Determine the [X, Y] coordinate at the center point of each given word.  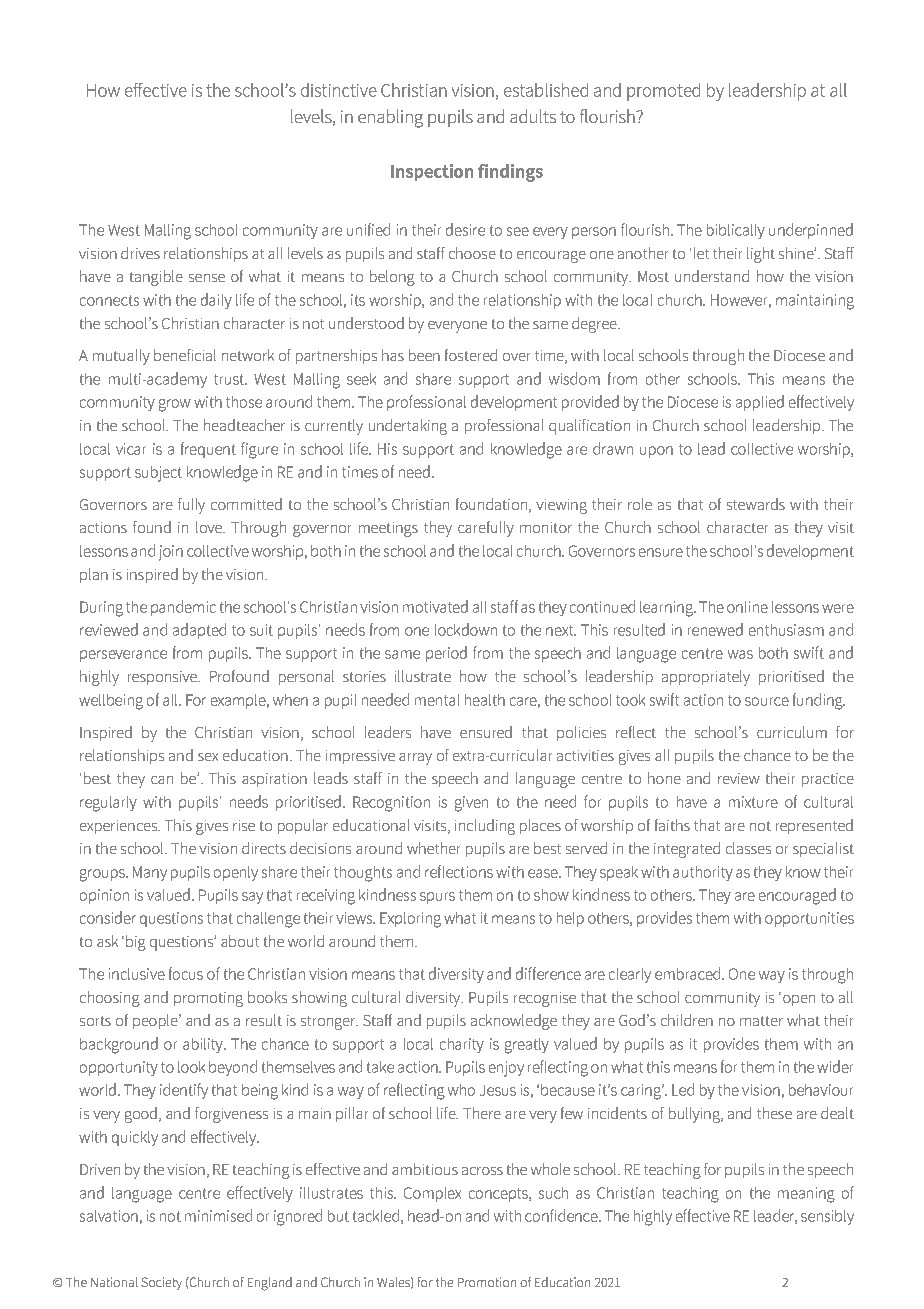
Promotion [487, 1282]
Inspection [432, 172]
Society [161, 1283]
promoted [663, 92]
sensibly [827, 1217]
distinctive [339, 90]
